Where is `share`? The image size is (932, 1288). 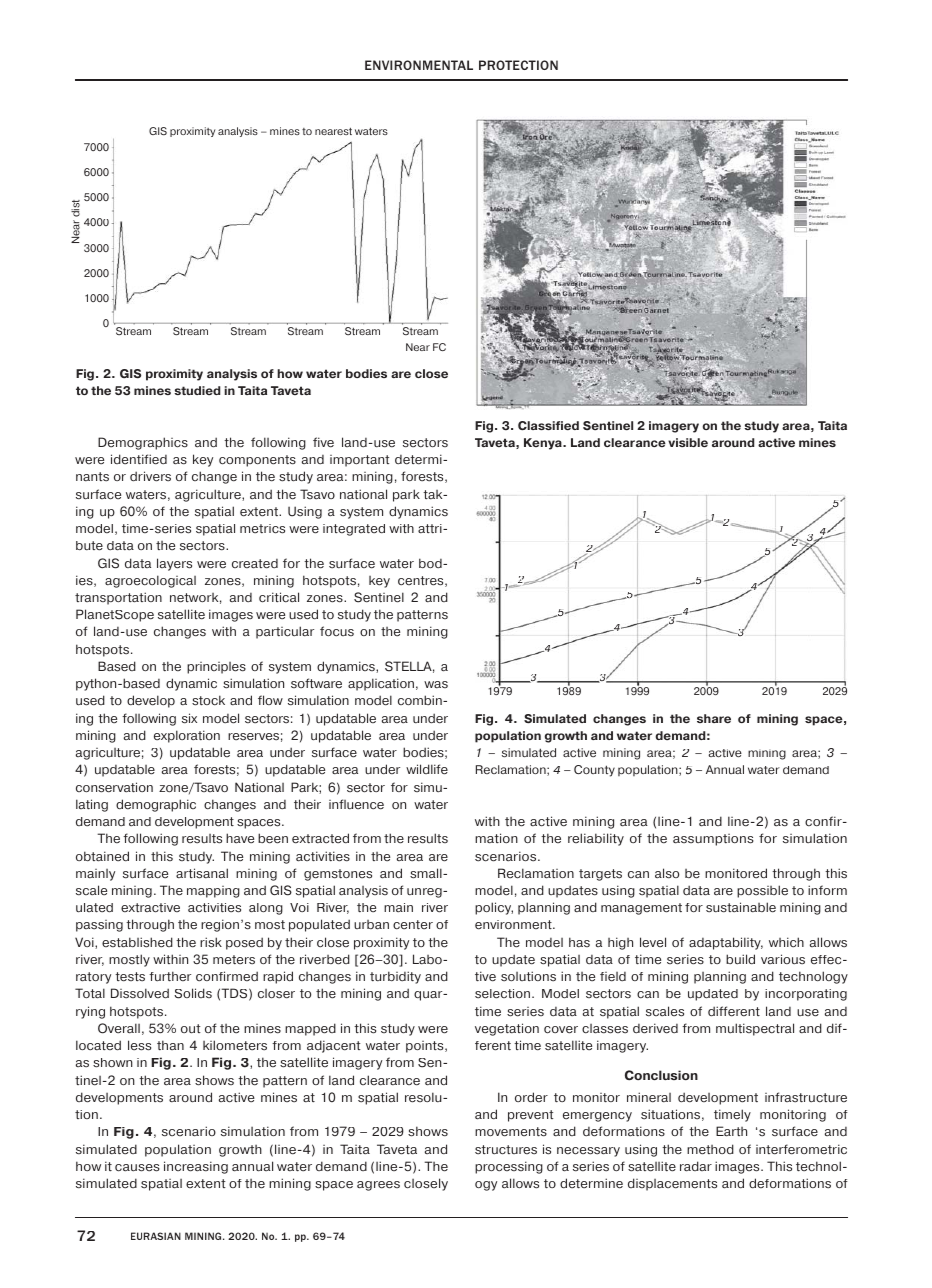 share is located at coordinates (714, 718).
